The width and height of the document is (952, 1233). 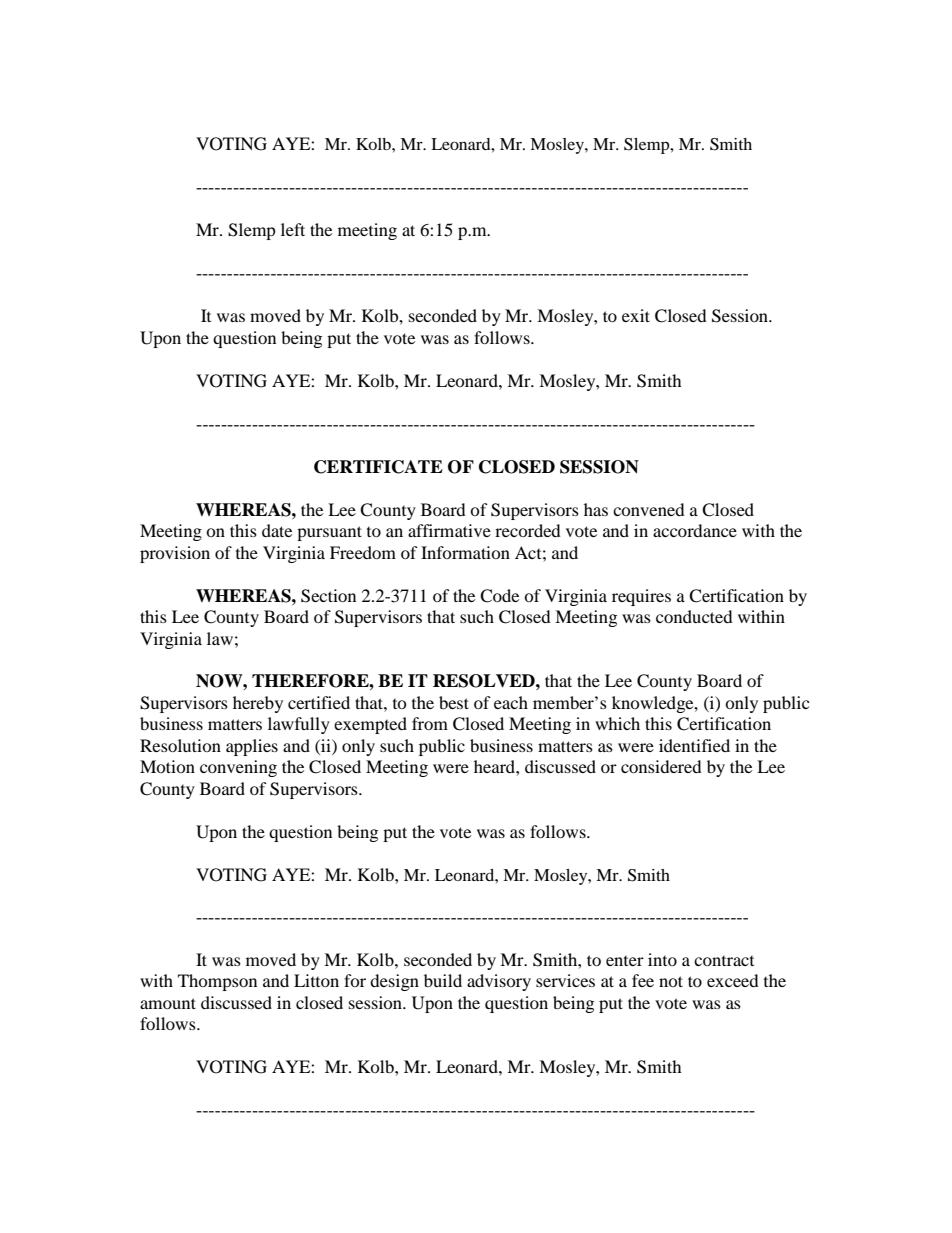 I want to click on date, so click(x=277, y=530).
